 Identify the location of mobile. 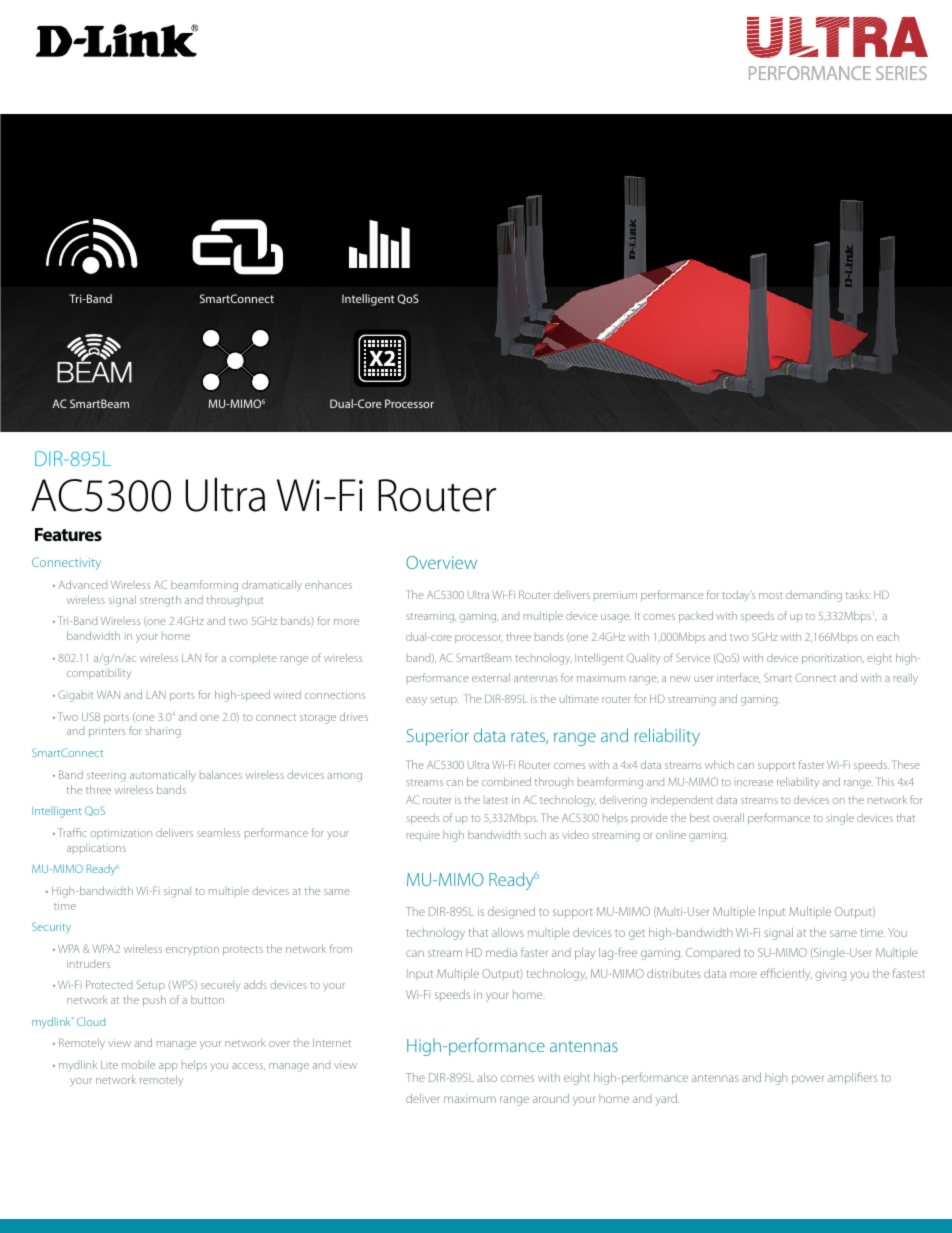
(138, 1064).
